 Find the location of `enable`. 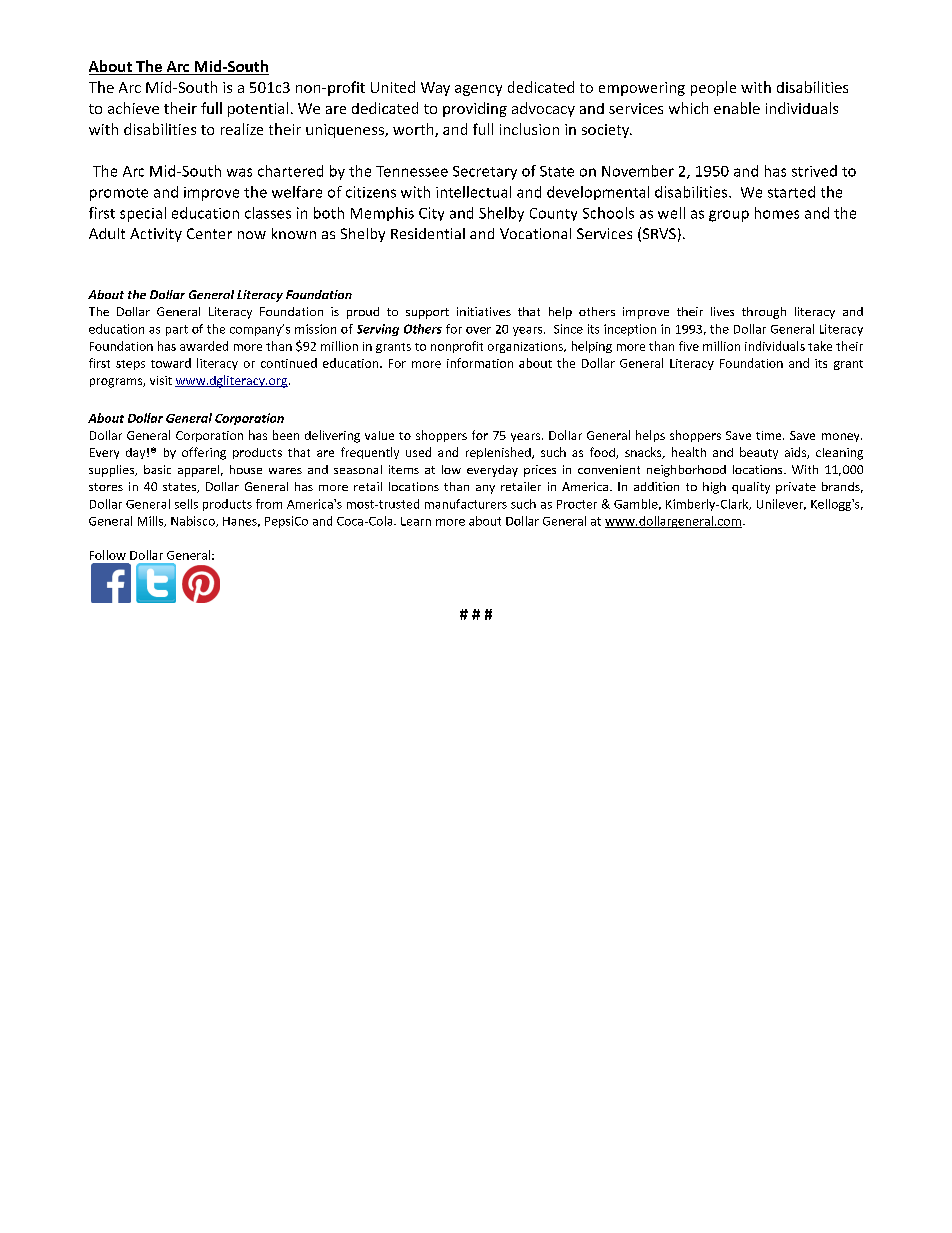

enable is located at coordinates (737, 108).
